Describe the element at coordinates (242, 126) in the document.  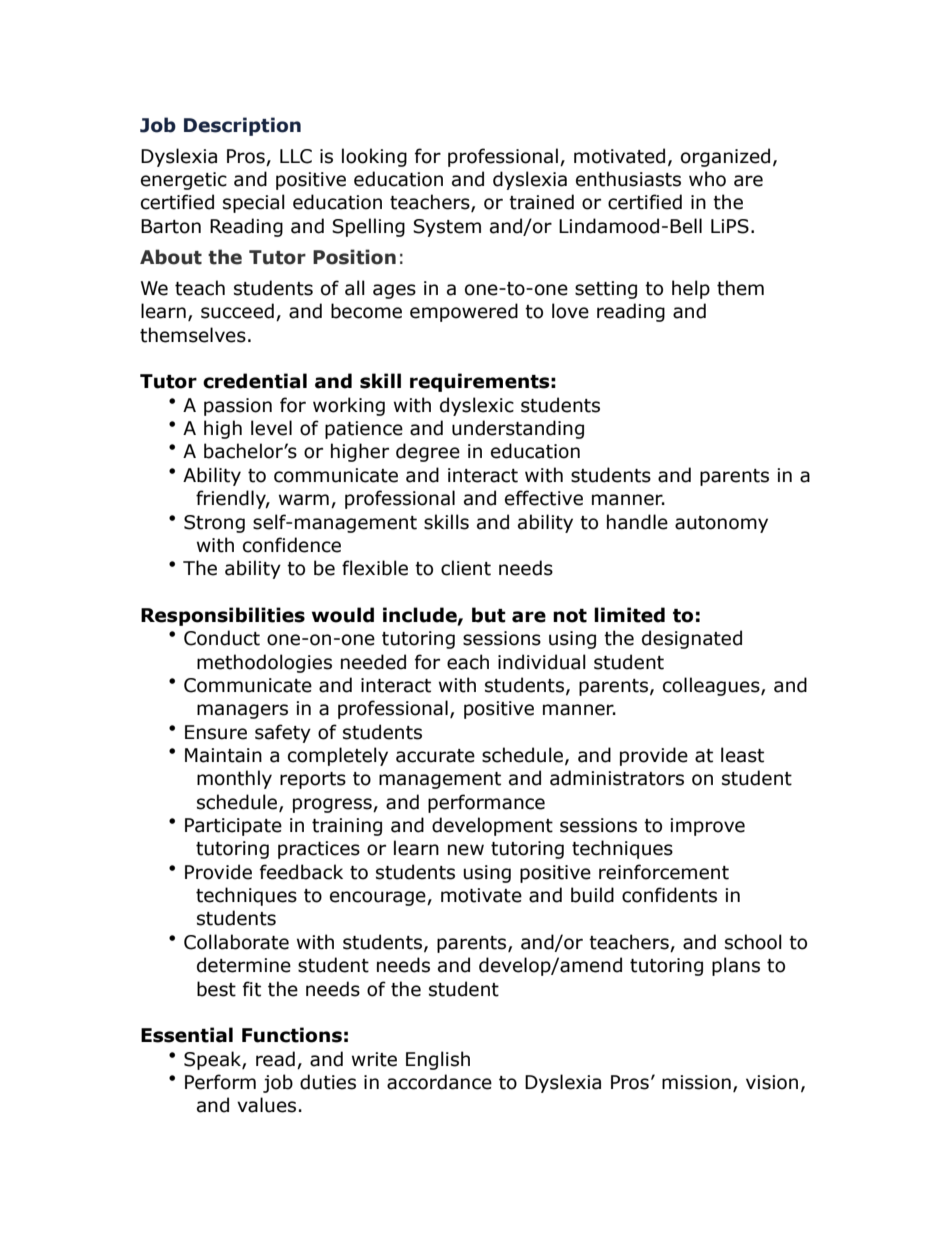
I see `Description` at that location.
